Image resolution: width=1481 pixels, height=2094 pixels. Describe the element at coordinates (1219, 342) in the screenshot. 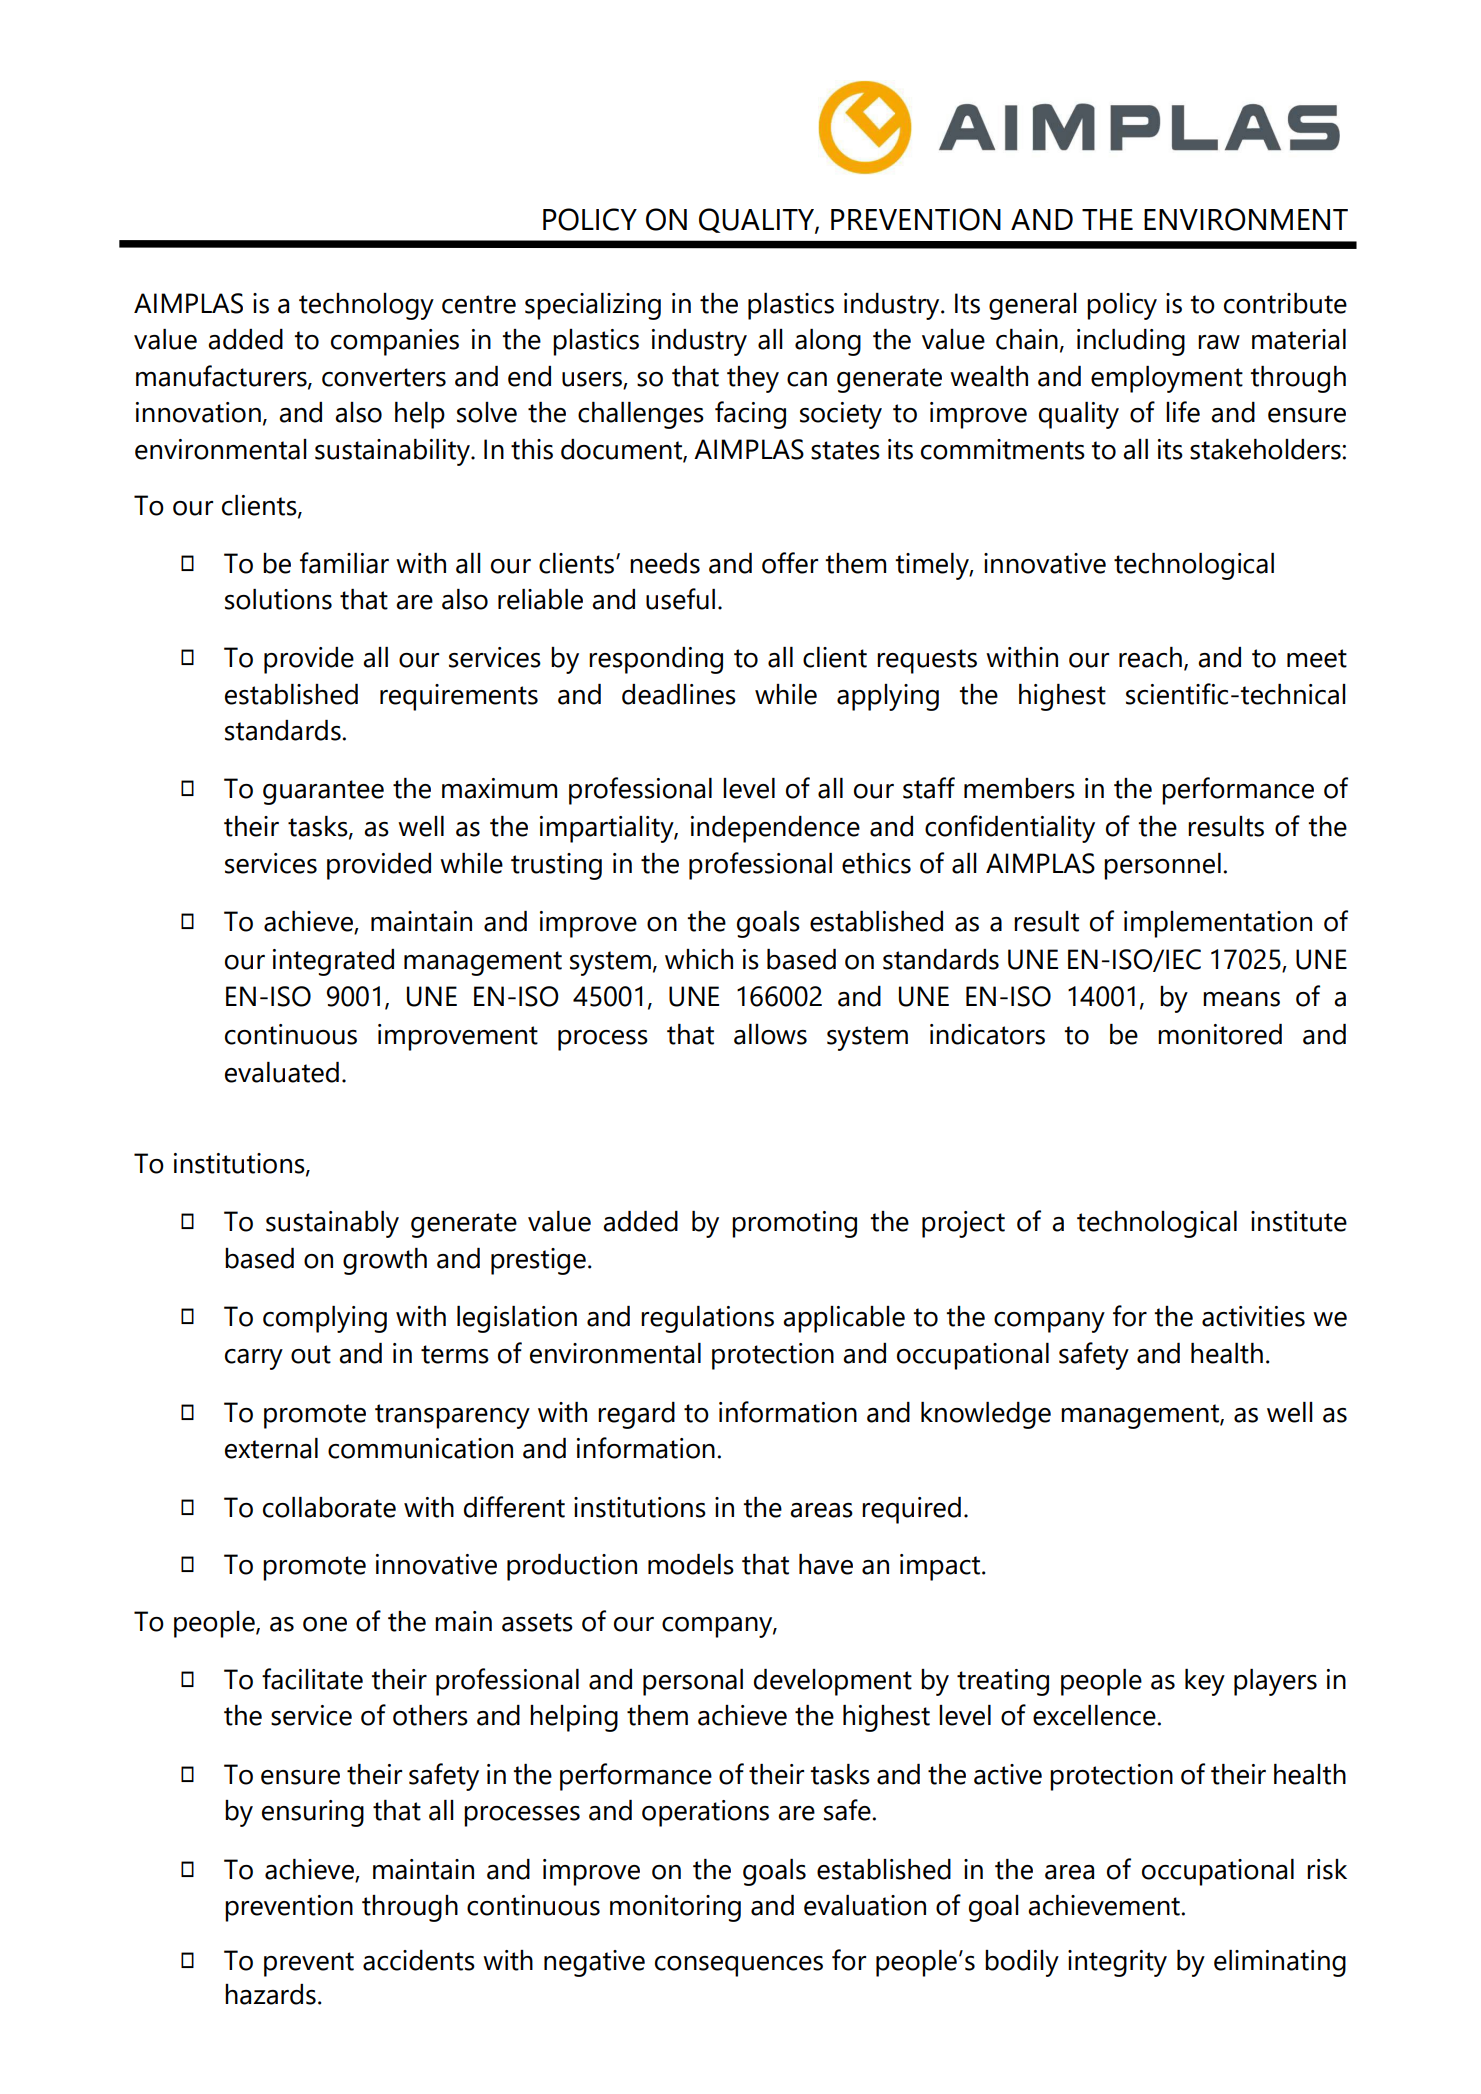

I see `raw` at that location.
